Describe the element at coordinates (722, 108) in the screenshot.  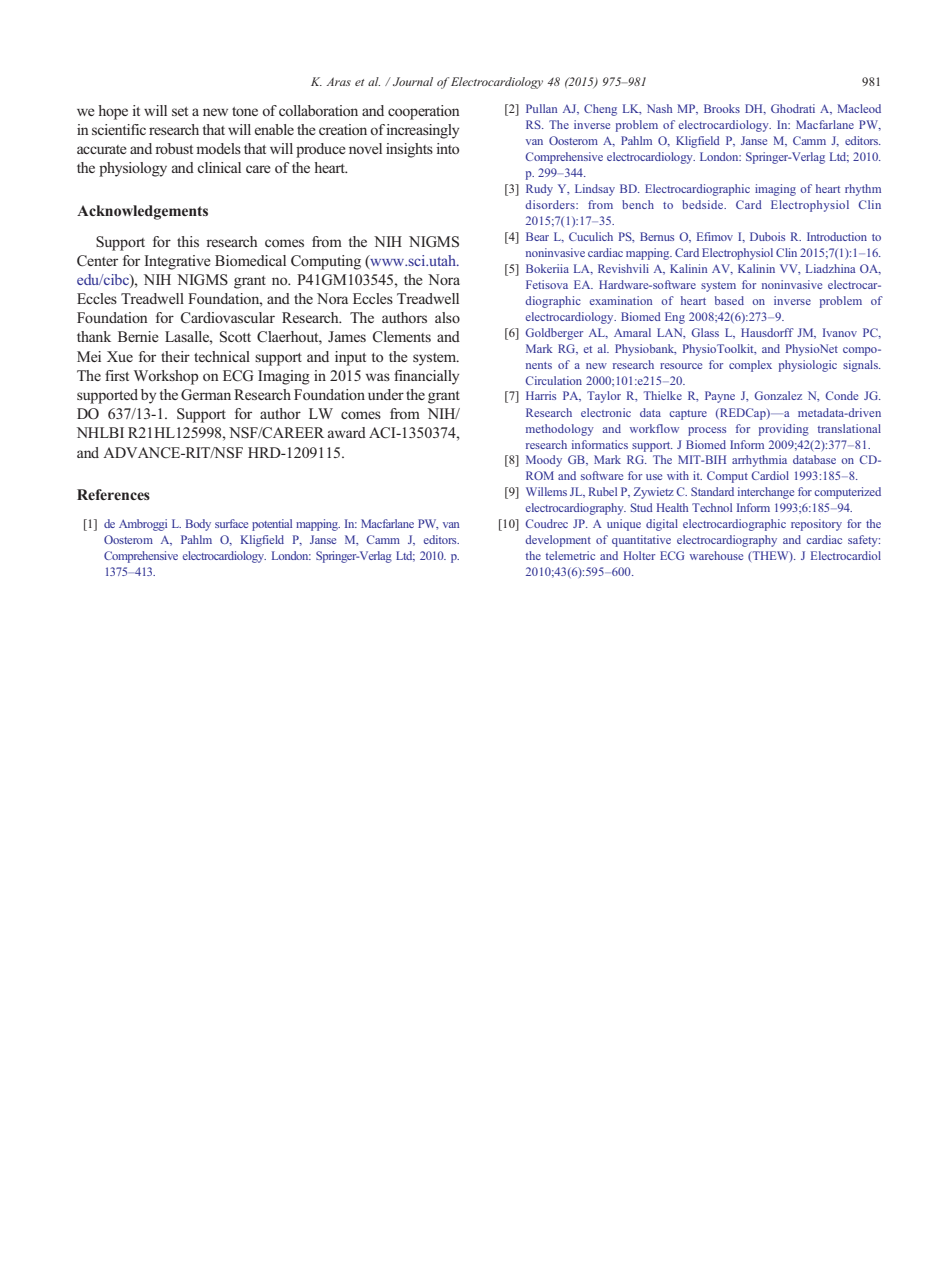
I see `Brooks` at that location.
